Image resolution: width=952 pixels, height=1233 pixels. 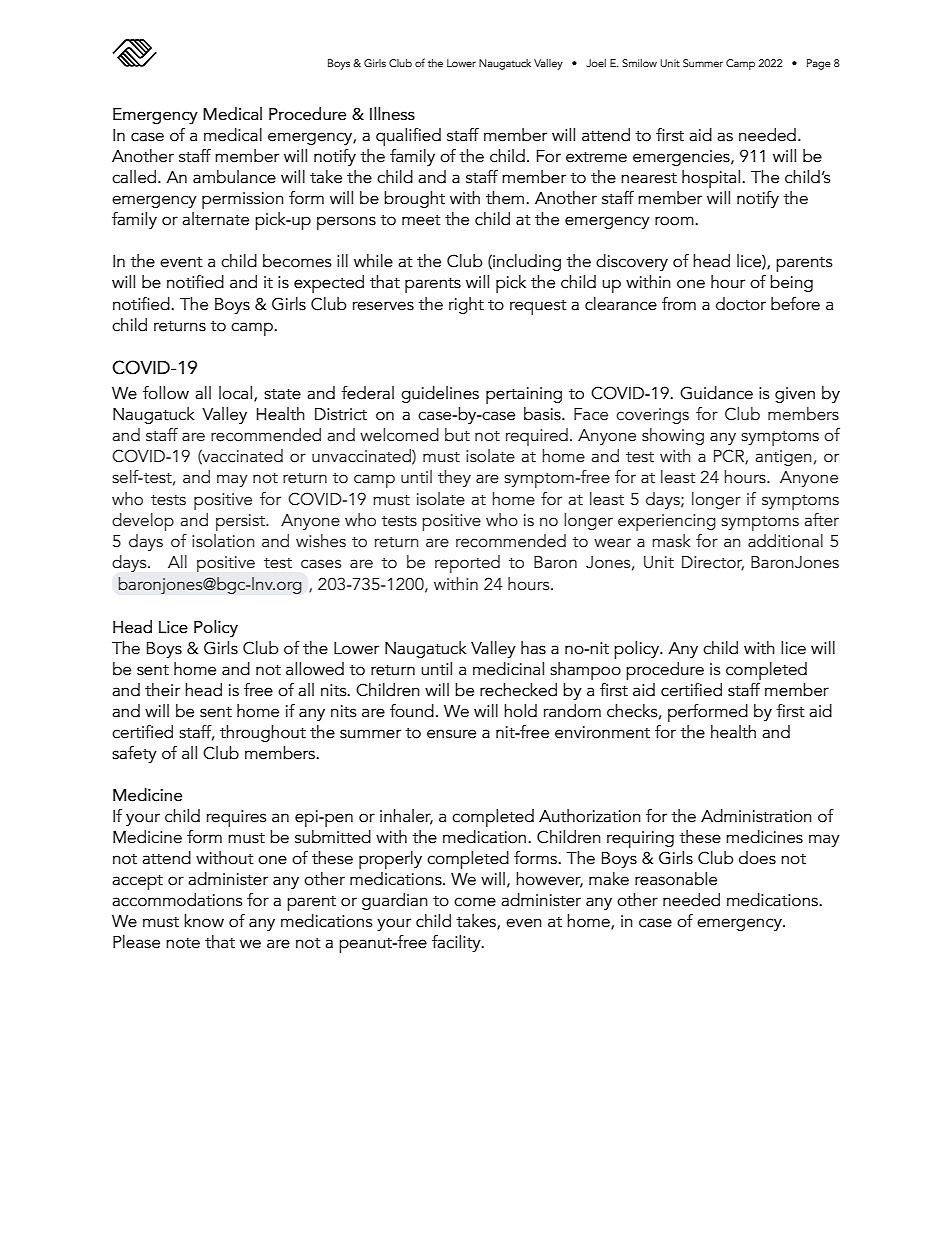 What do you see at coordinates (204, 921) in the screenshot?
I see `know` at bounding box center [204, 921].
